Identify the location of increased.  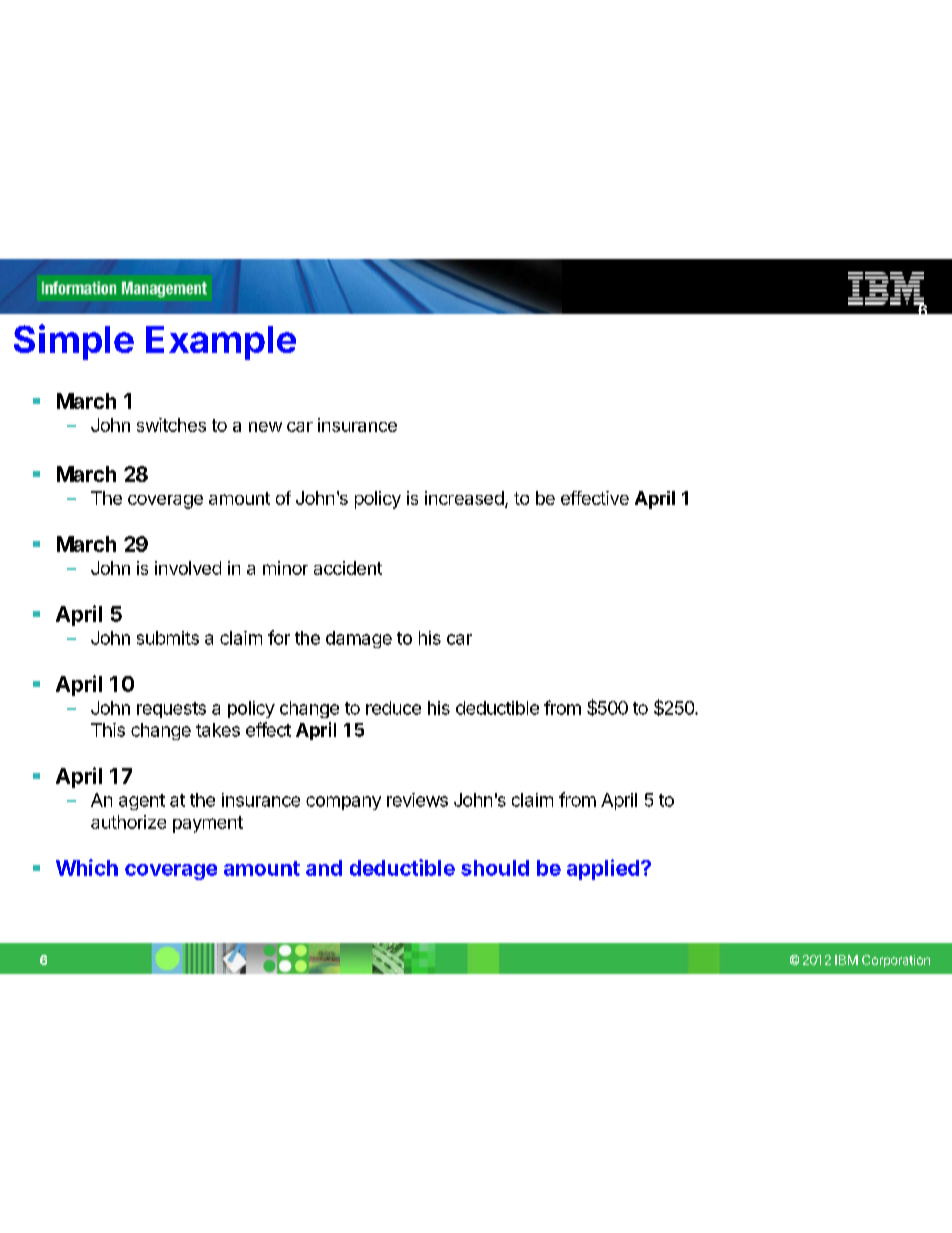
(464, 498).
